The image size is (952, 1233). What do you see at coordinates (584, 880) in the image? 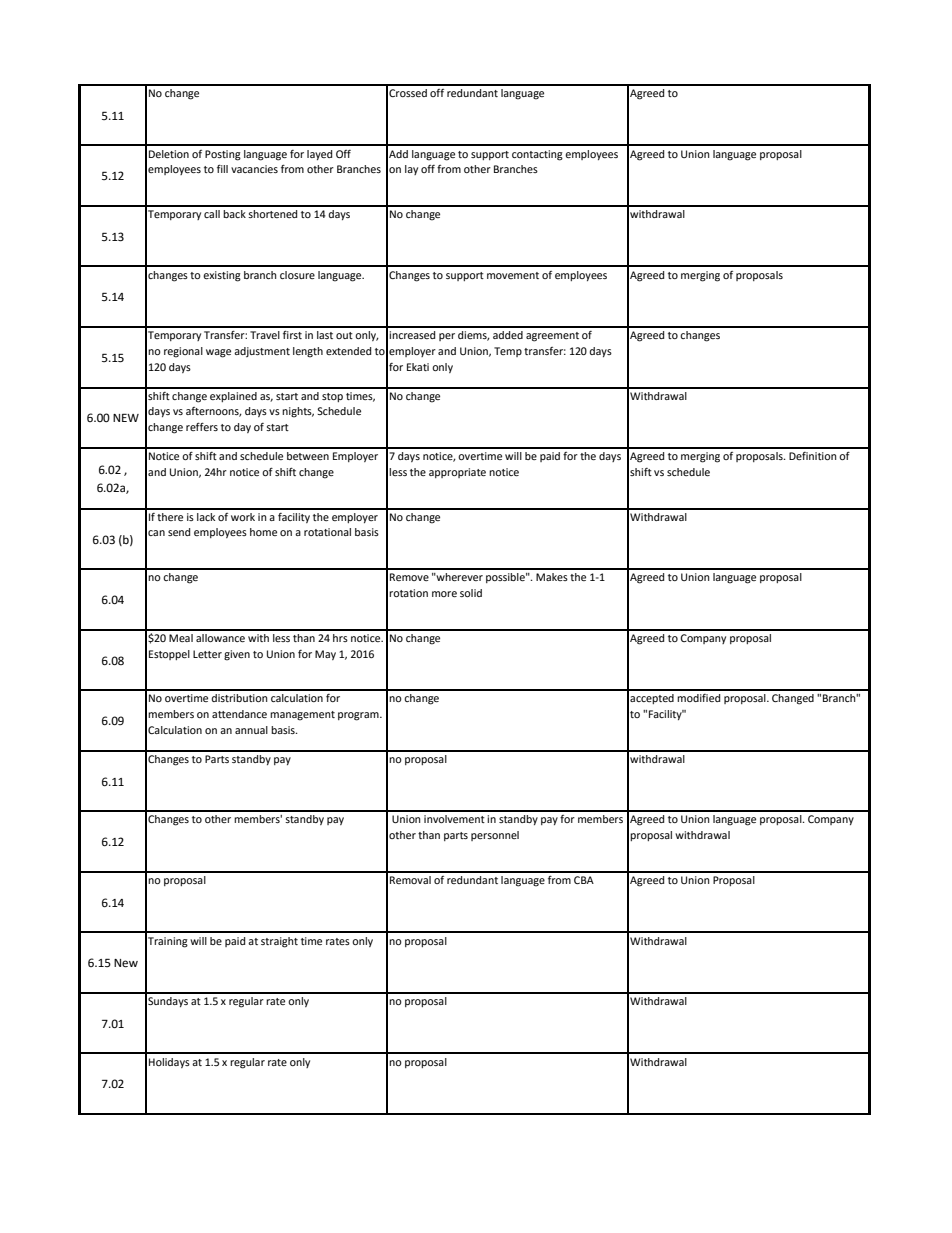
I see `CBA` at bounding box center [584, 880].
